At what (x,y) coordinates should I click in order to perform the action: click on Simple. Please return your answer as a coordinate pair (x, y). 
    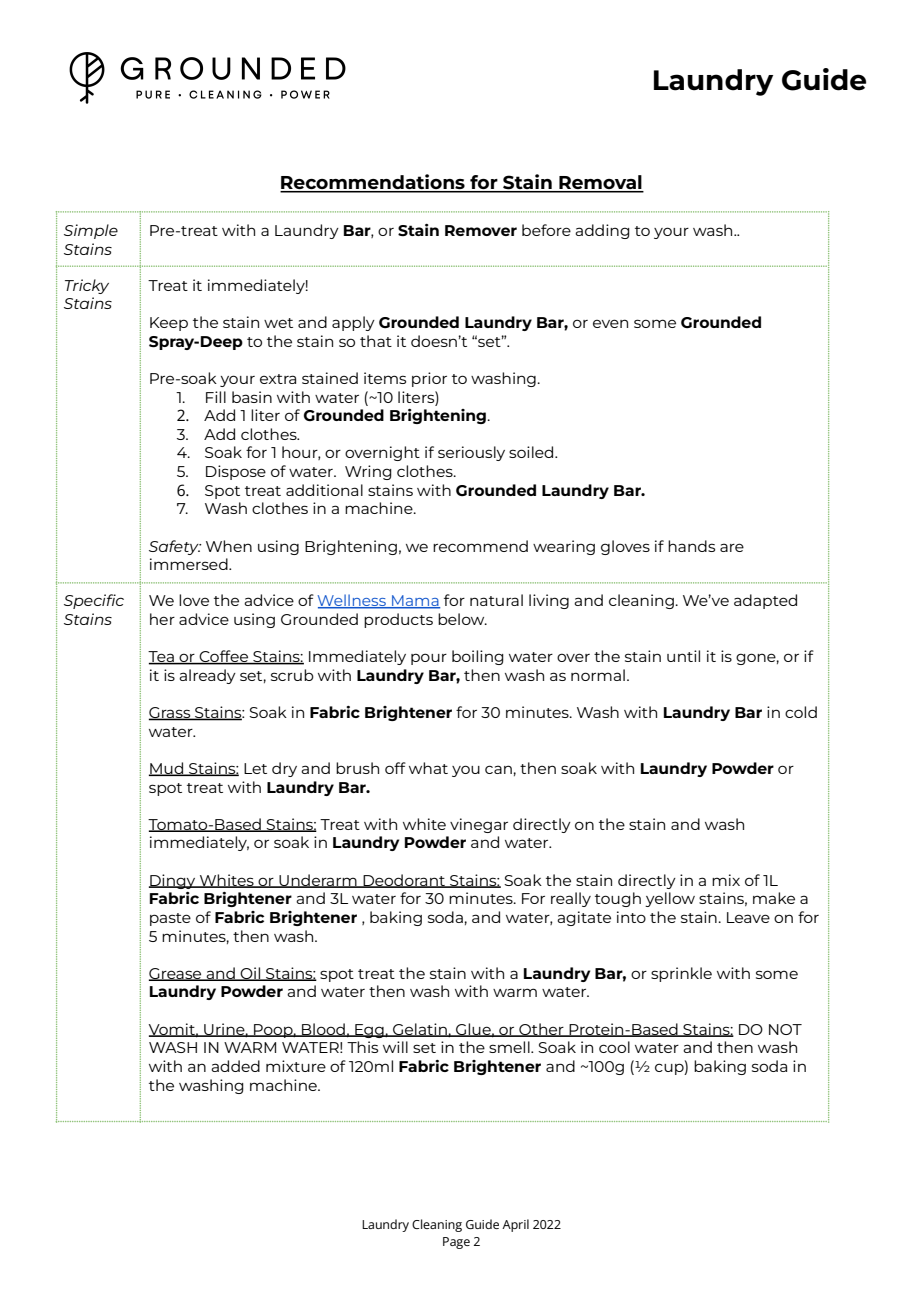
    Looking at the image, I should click on (91, 231).
